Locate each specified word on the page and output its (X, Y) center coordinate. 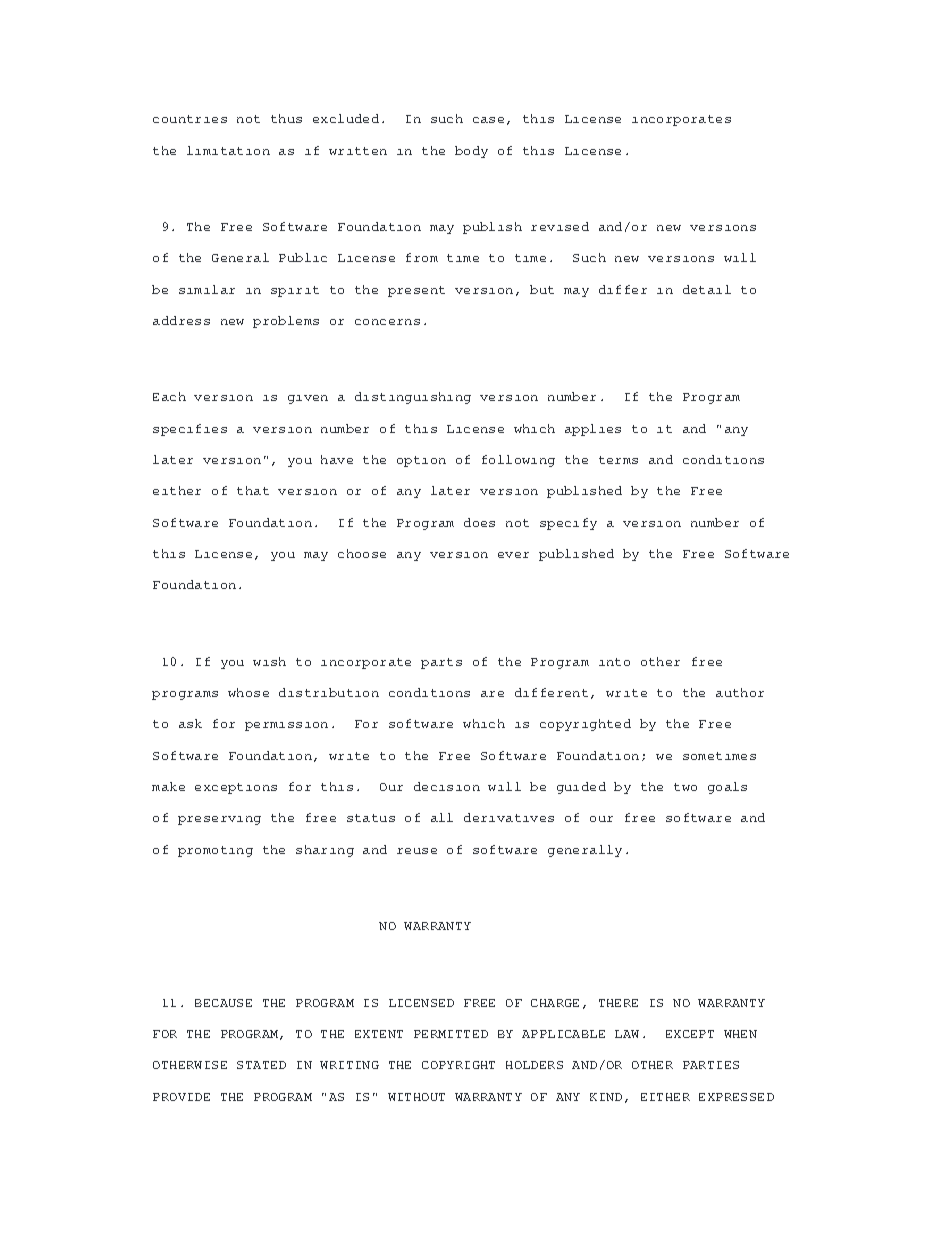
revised (560, 226)
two (685, 787)
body (471, 152)
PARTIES (711, 1065)
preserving (219, 820)
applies (593, 430)
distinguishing (413, 398)
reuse (417, 851)
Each (169, 396)
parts (441, 663)
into (614, 662)
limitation (228, 150)
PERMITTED (451, 1034)
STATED (261, 1065)
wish (269, 661)
